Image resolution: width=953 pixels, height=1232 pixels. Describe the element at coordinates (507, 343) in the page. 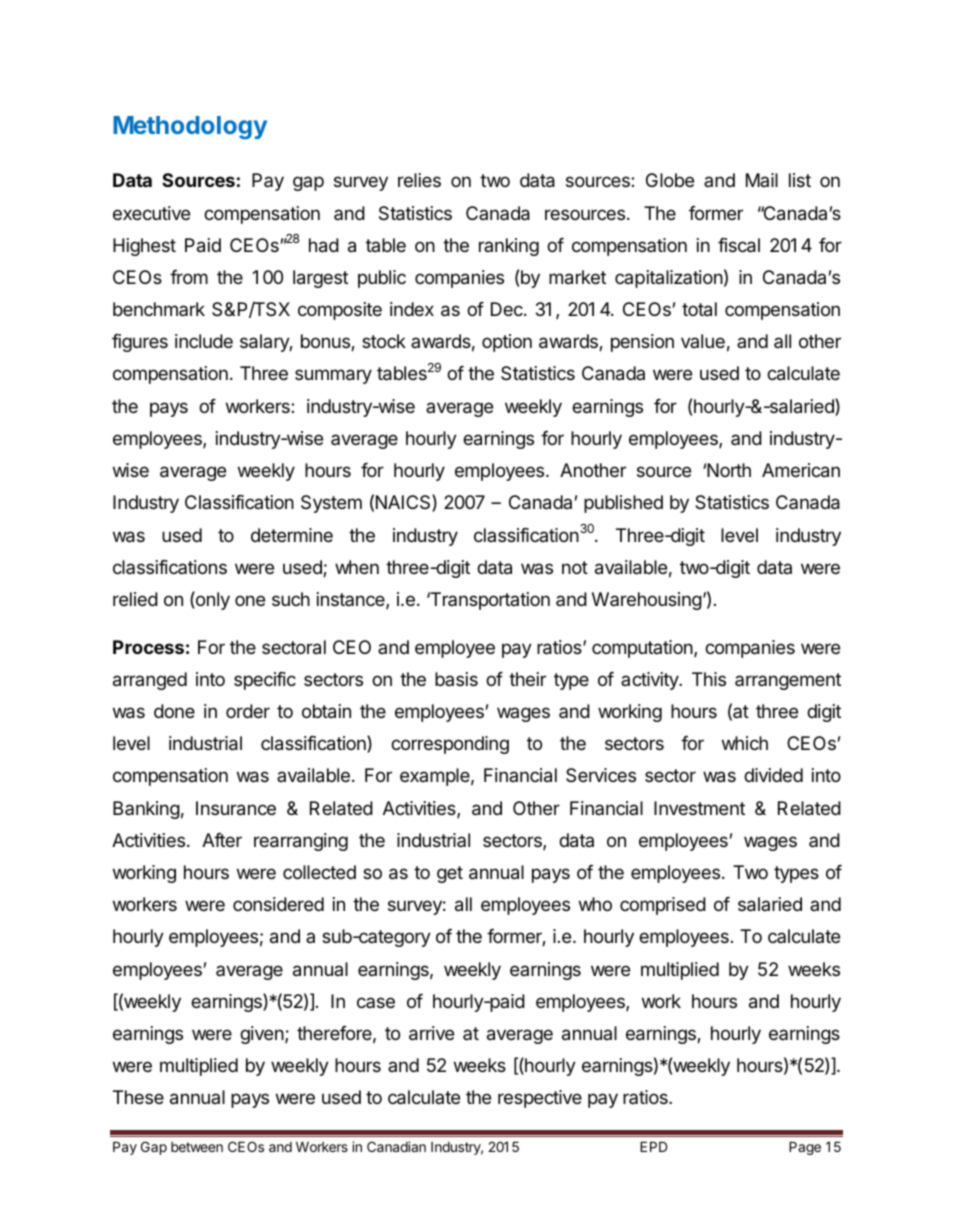

I see `option` at that location.
